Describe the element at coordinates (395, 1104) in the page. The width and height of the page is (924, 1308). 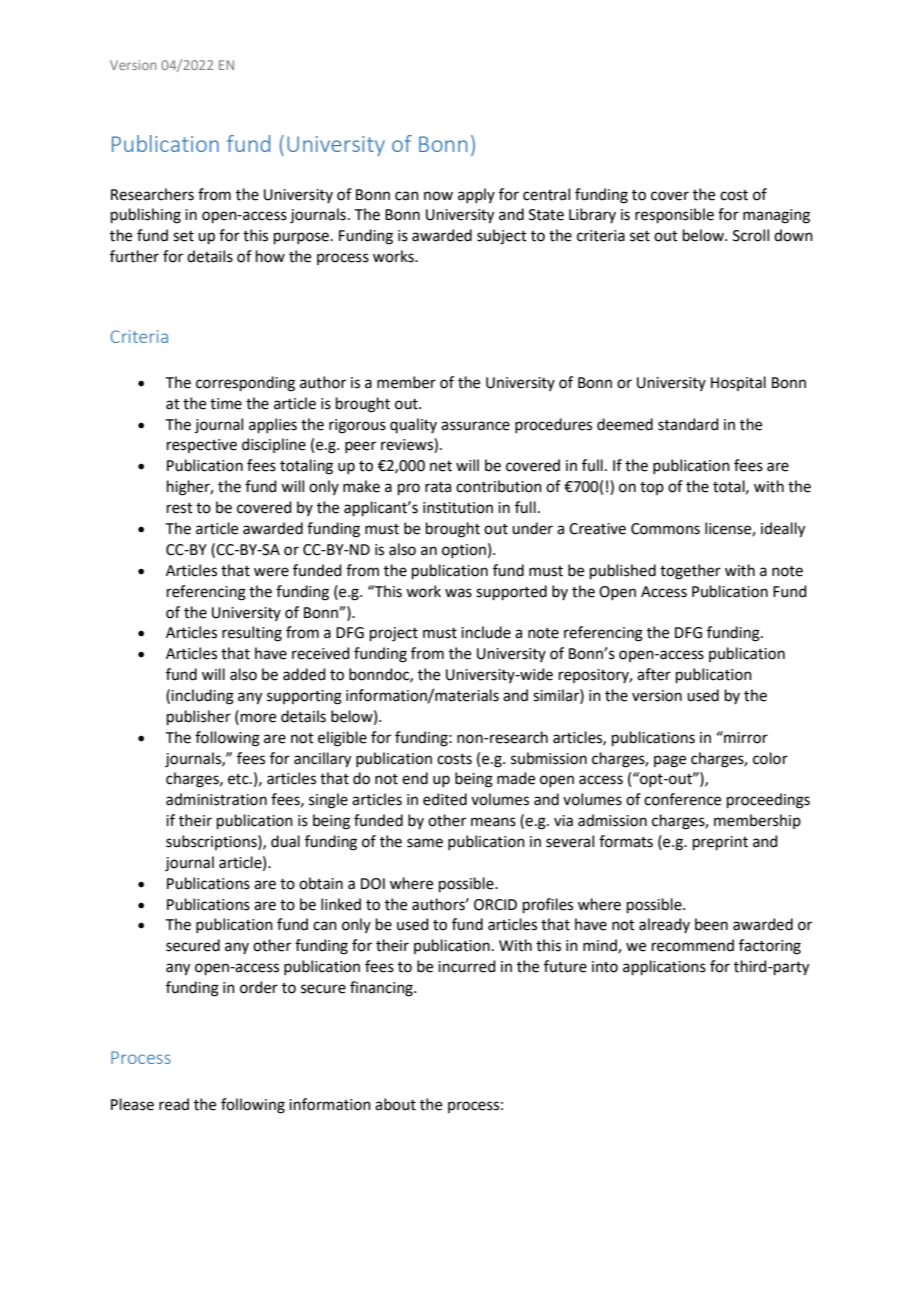
I see `about` at that location.
